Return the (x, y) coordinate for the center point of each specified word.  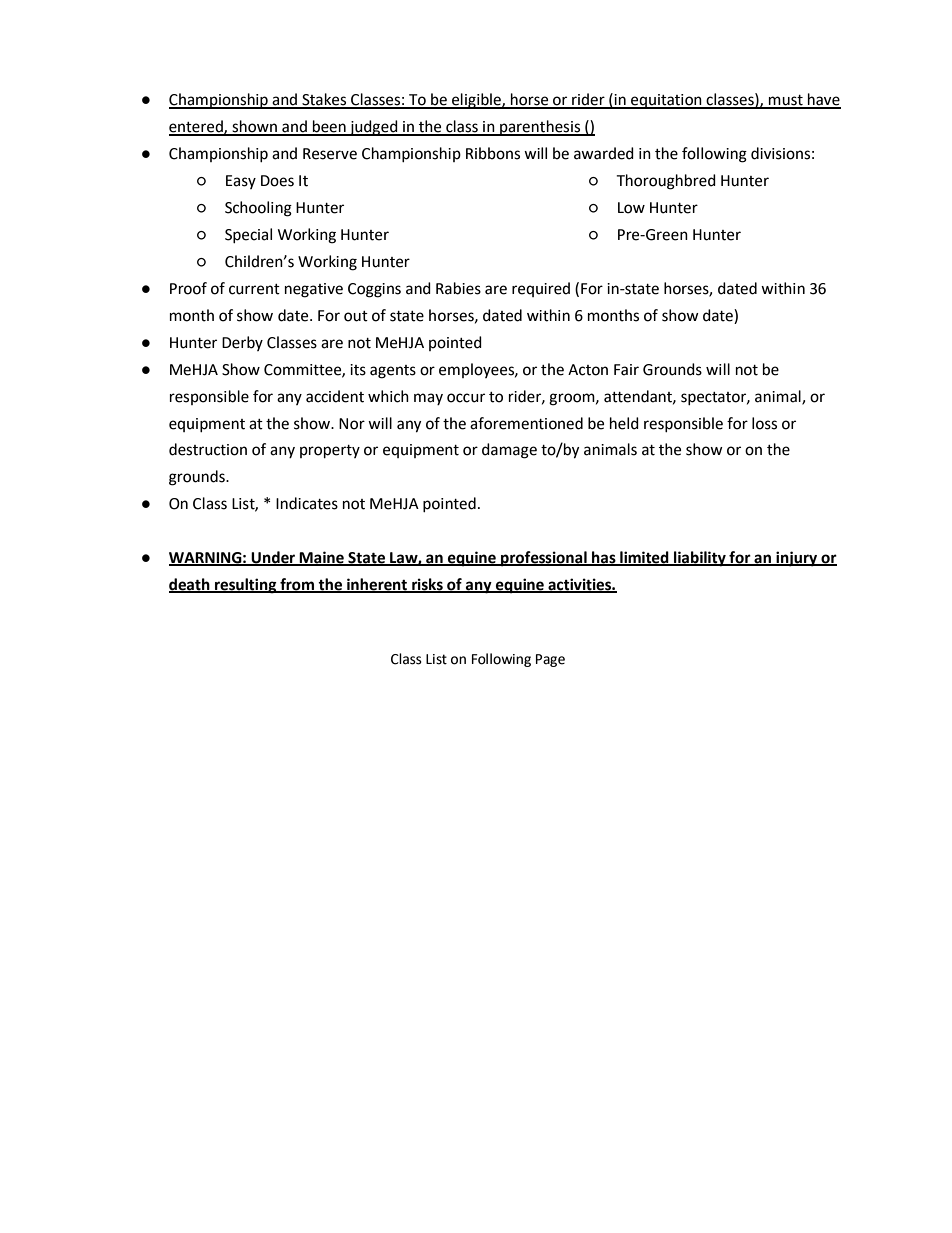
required (541, 289)
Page (550, 660)
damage (509, 451)
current (254, 289)
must (786, 101)
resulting (246, 586)
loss (764, 423)
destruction (208, 449)
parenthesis (540, 128)
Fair (626, 370)
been (329, 127)
